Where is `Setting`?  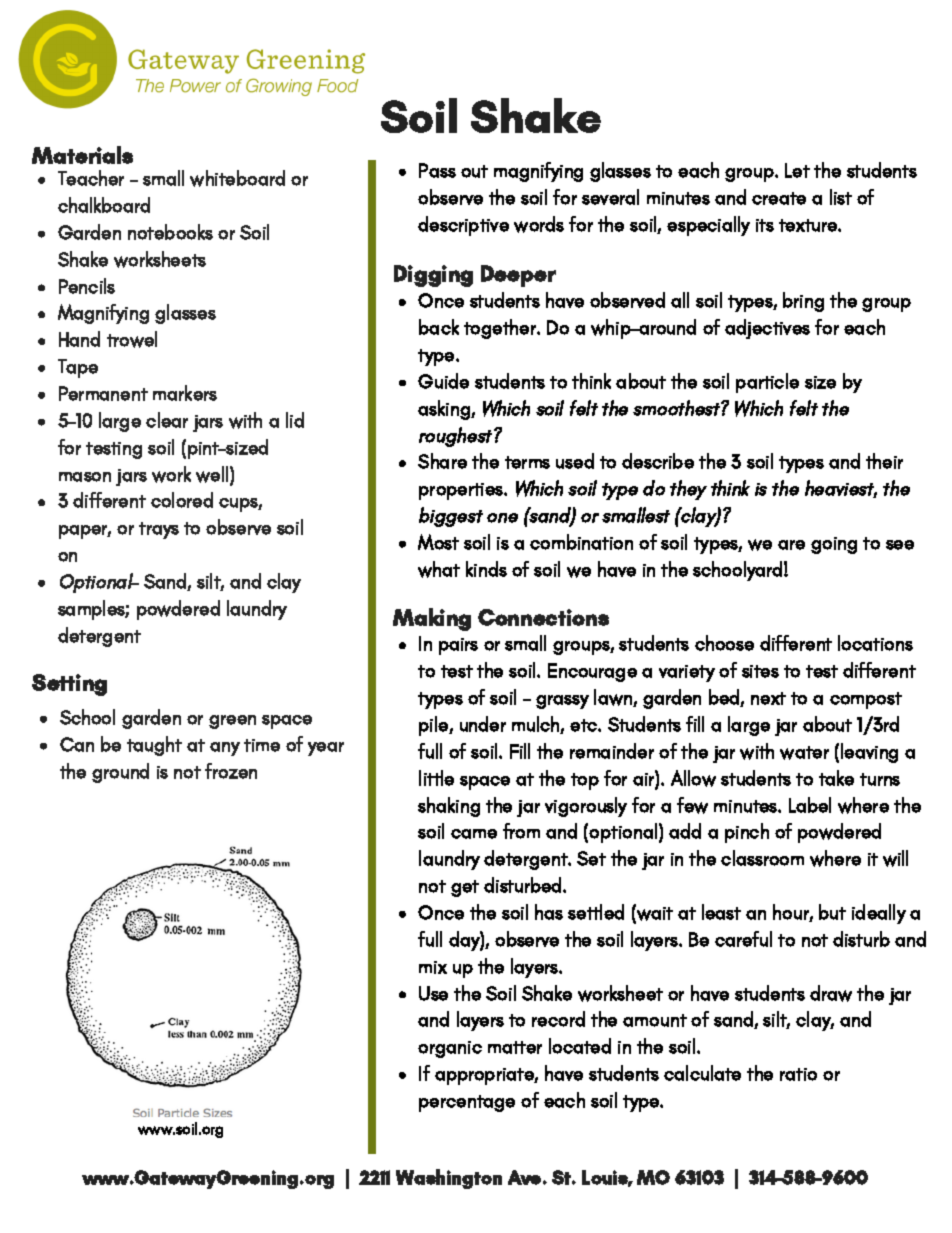
Setting is located at coordinates (69, 685).
